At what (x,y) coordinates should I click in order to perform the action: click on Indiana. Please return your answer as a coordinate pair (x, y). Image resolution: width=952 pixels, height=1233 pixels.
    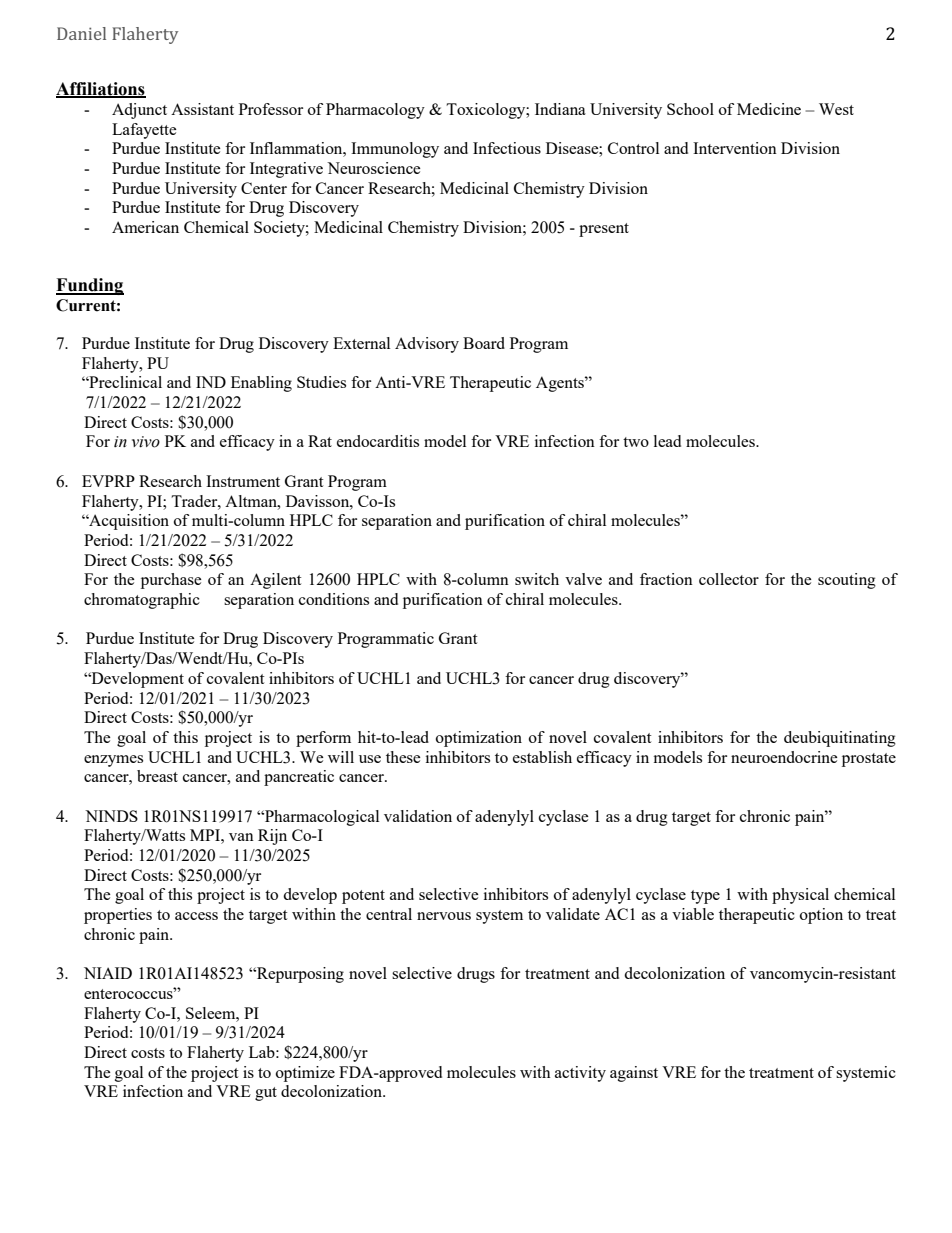
    Looking at the image, I should click on (560, 109).
